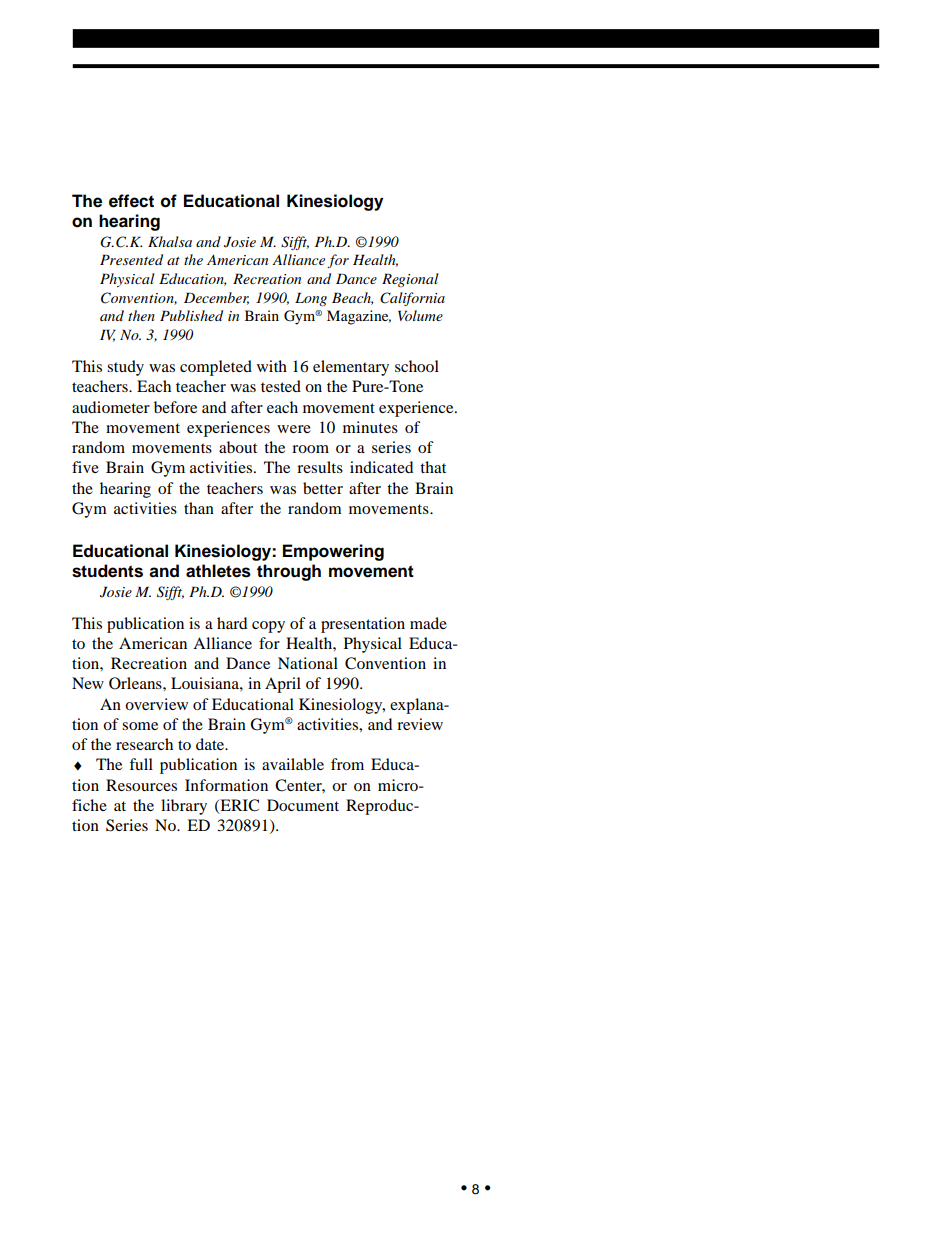  I want to click on Khalsa, so click(170, 241).
